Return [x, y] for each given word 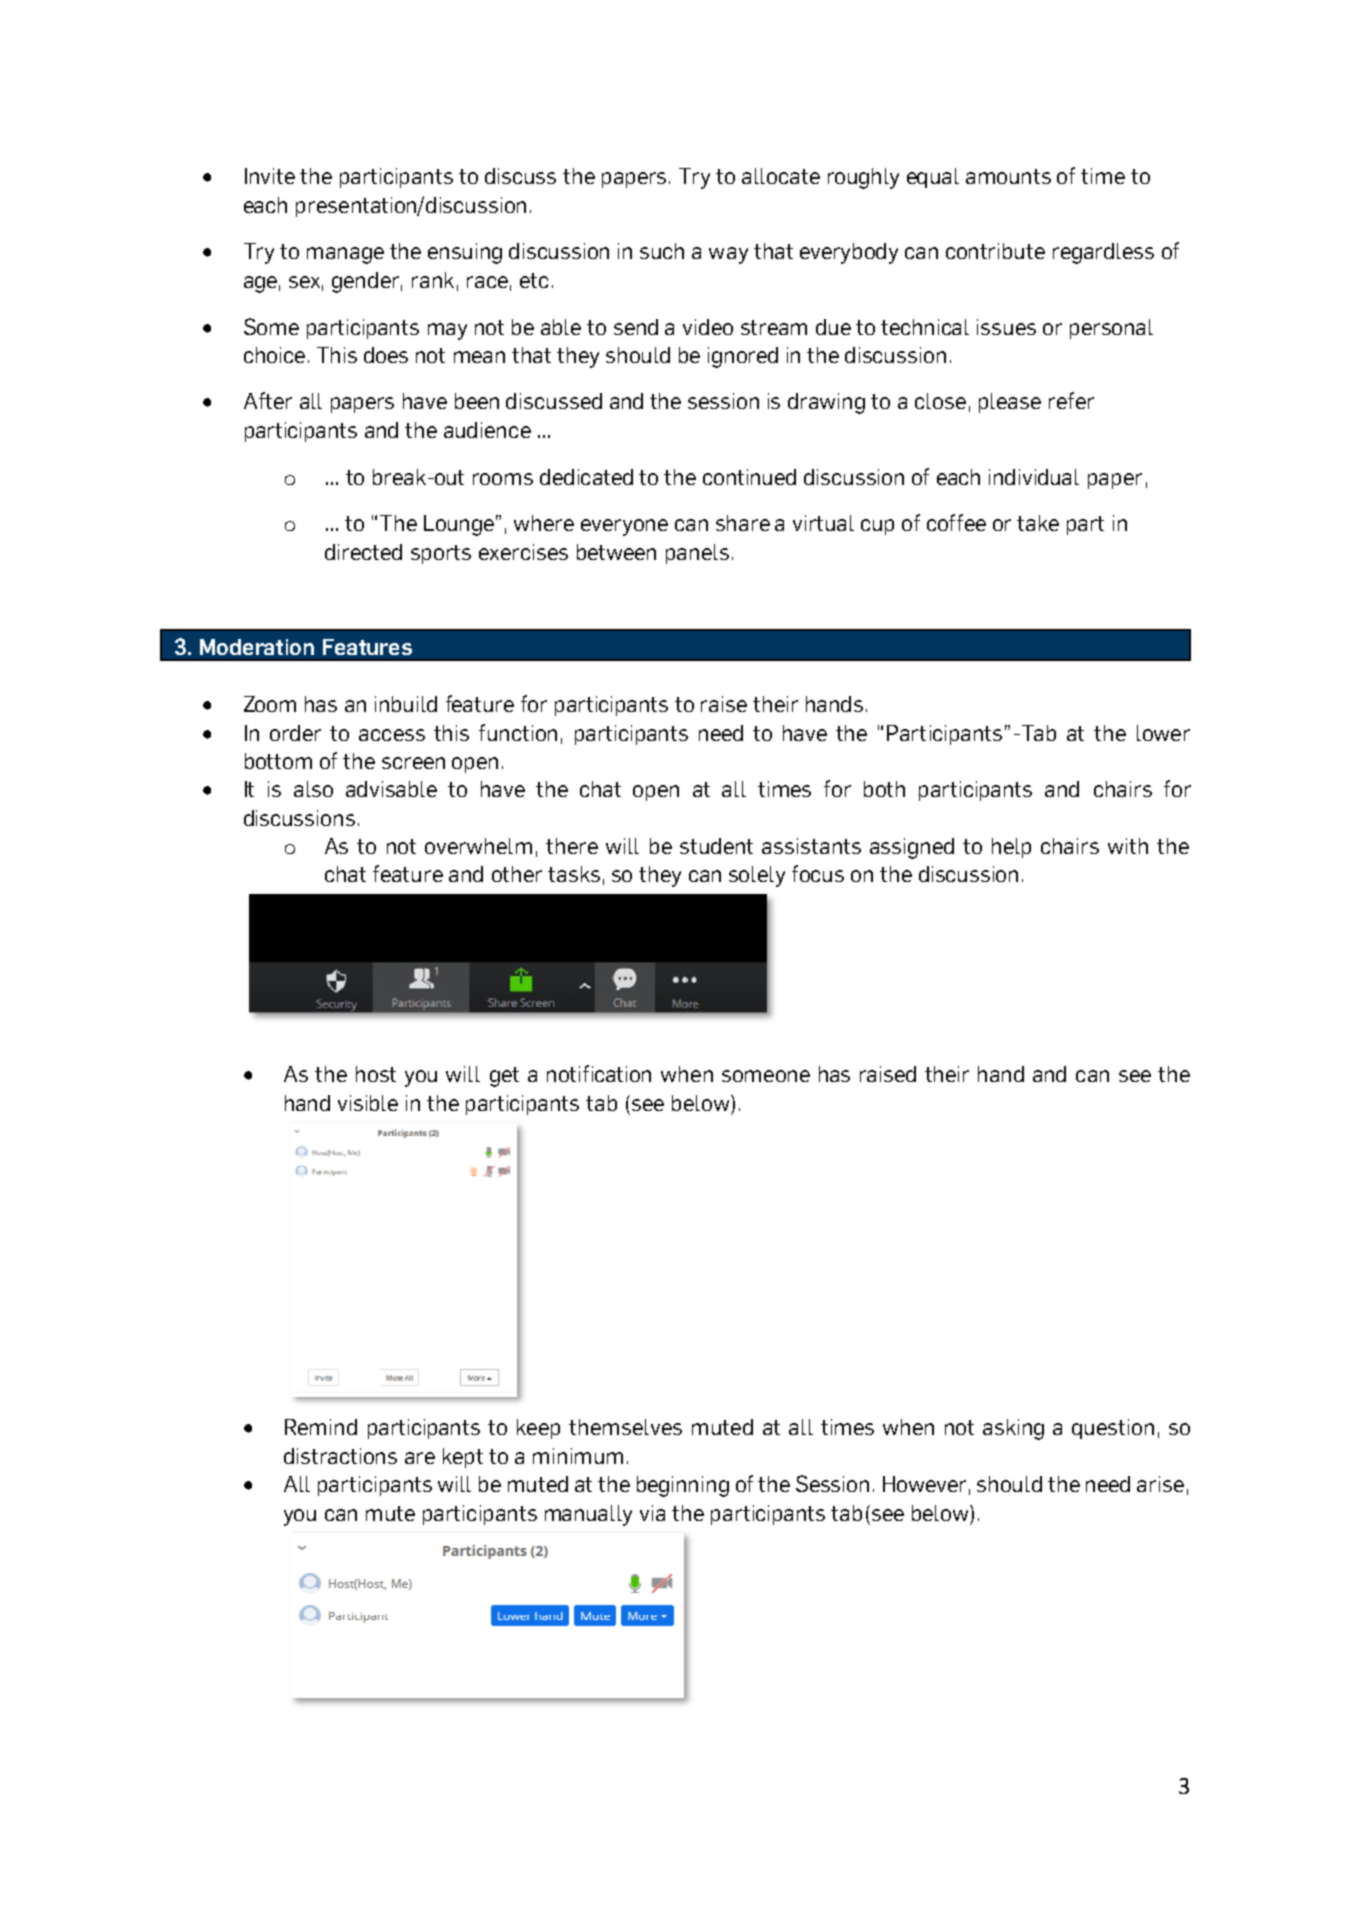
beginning [683, 1486]
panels [697, 554]
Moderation [257, 647]
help [1011, 848]
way [728, 255]
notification [599, 1073]
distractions [340, 1456]
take [1038, 523]
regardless [1103, 253]
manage [345, 255]
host [376, 1074]
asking [1013, 1429]
